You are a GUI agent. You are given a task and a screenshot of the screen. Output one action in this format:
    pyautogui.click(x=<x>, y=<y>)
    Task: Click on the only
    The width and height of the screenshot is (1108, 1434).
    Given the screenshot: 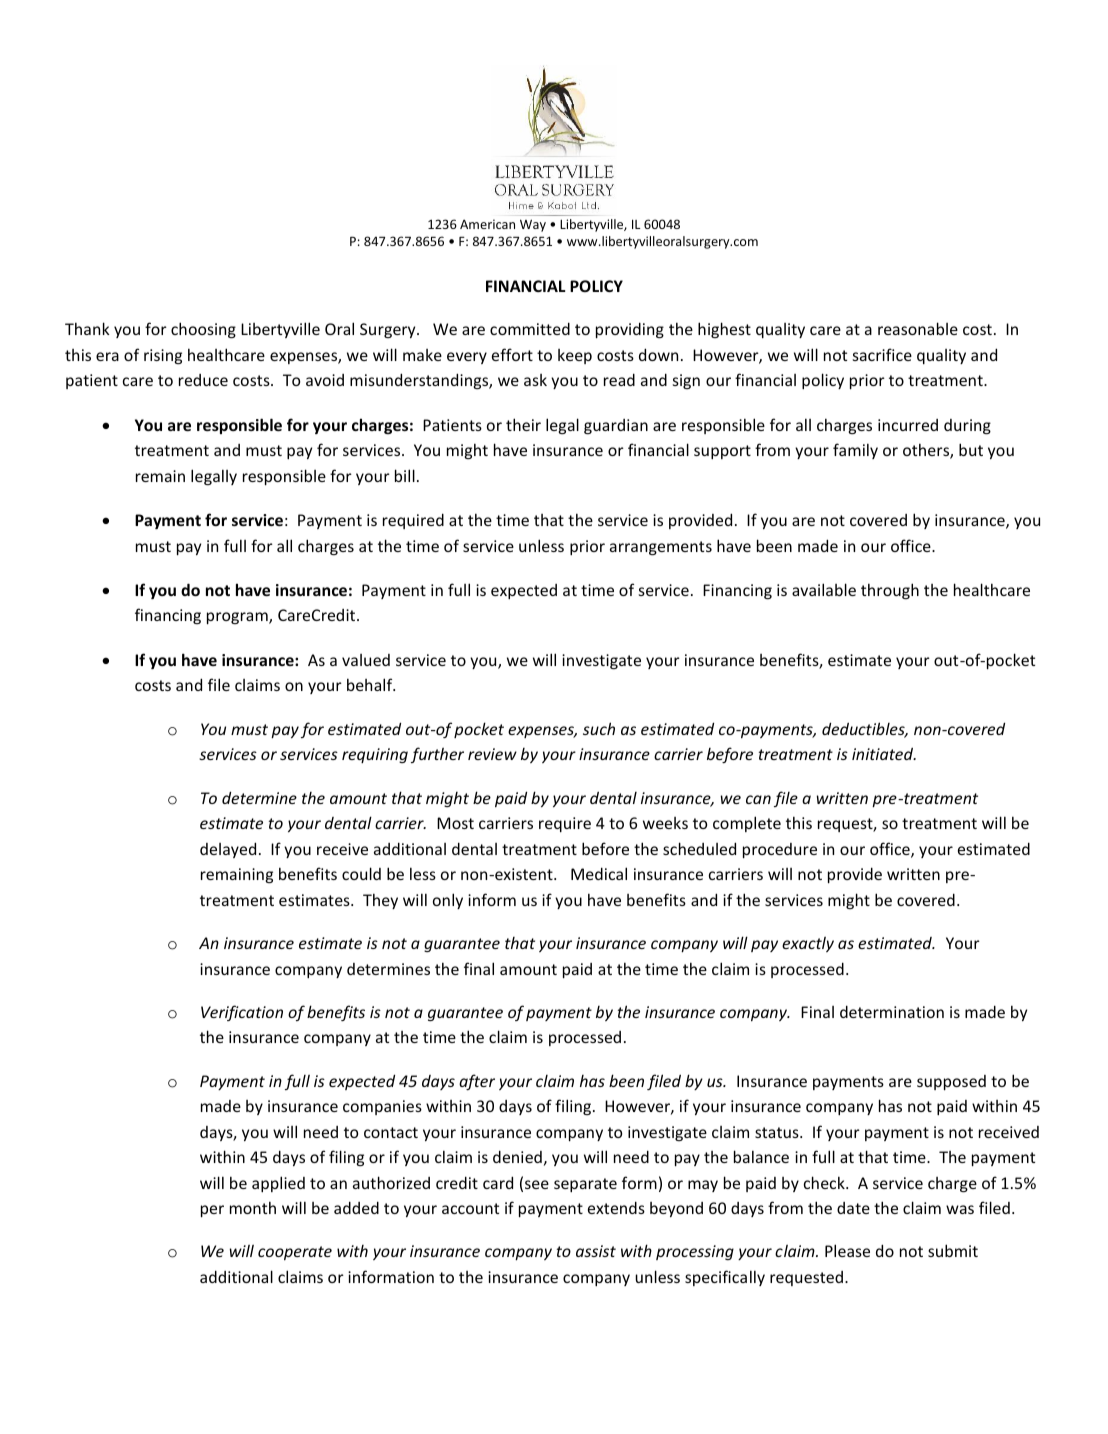 What is the action you would take?
    pyautogui.click(x=448, y=901)
